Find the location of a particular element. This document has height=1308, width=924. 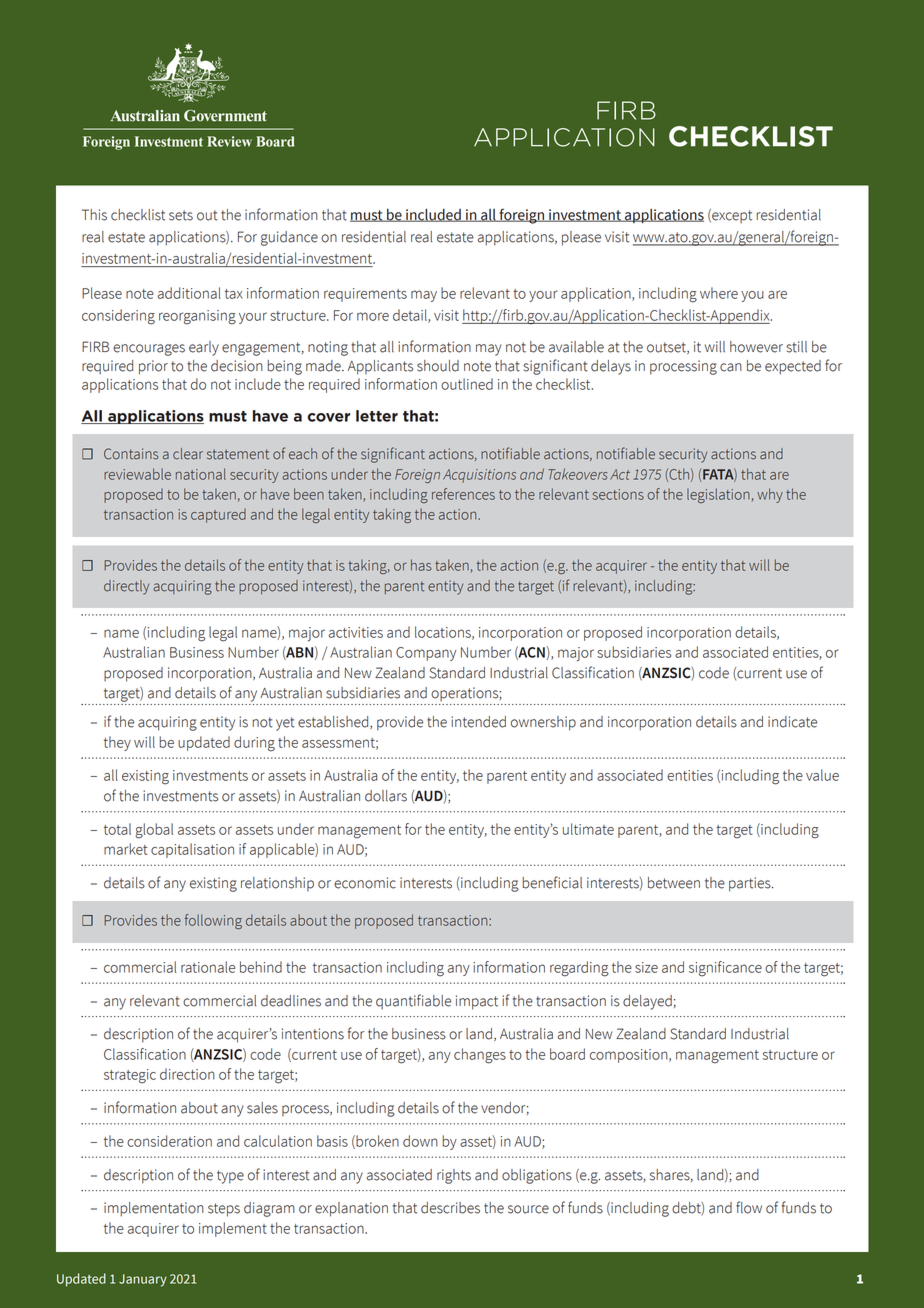

where is located at coordinates (719, 293).
